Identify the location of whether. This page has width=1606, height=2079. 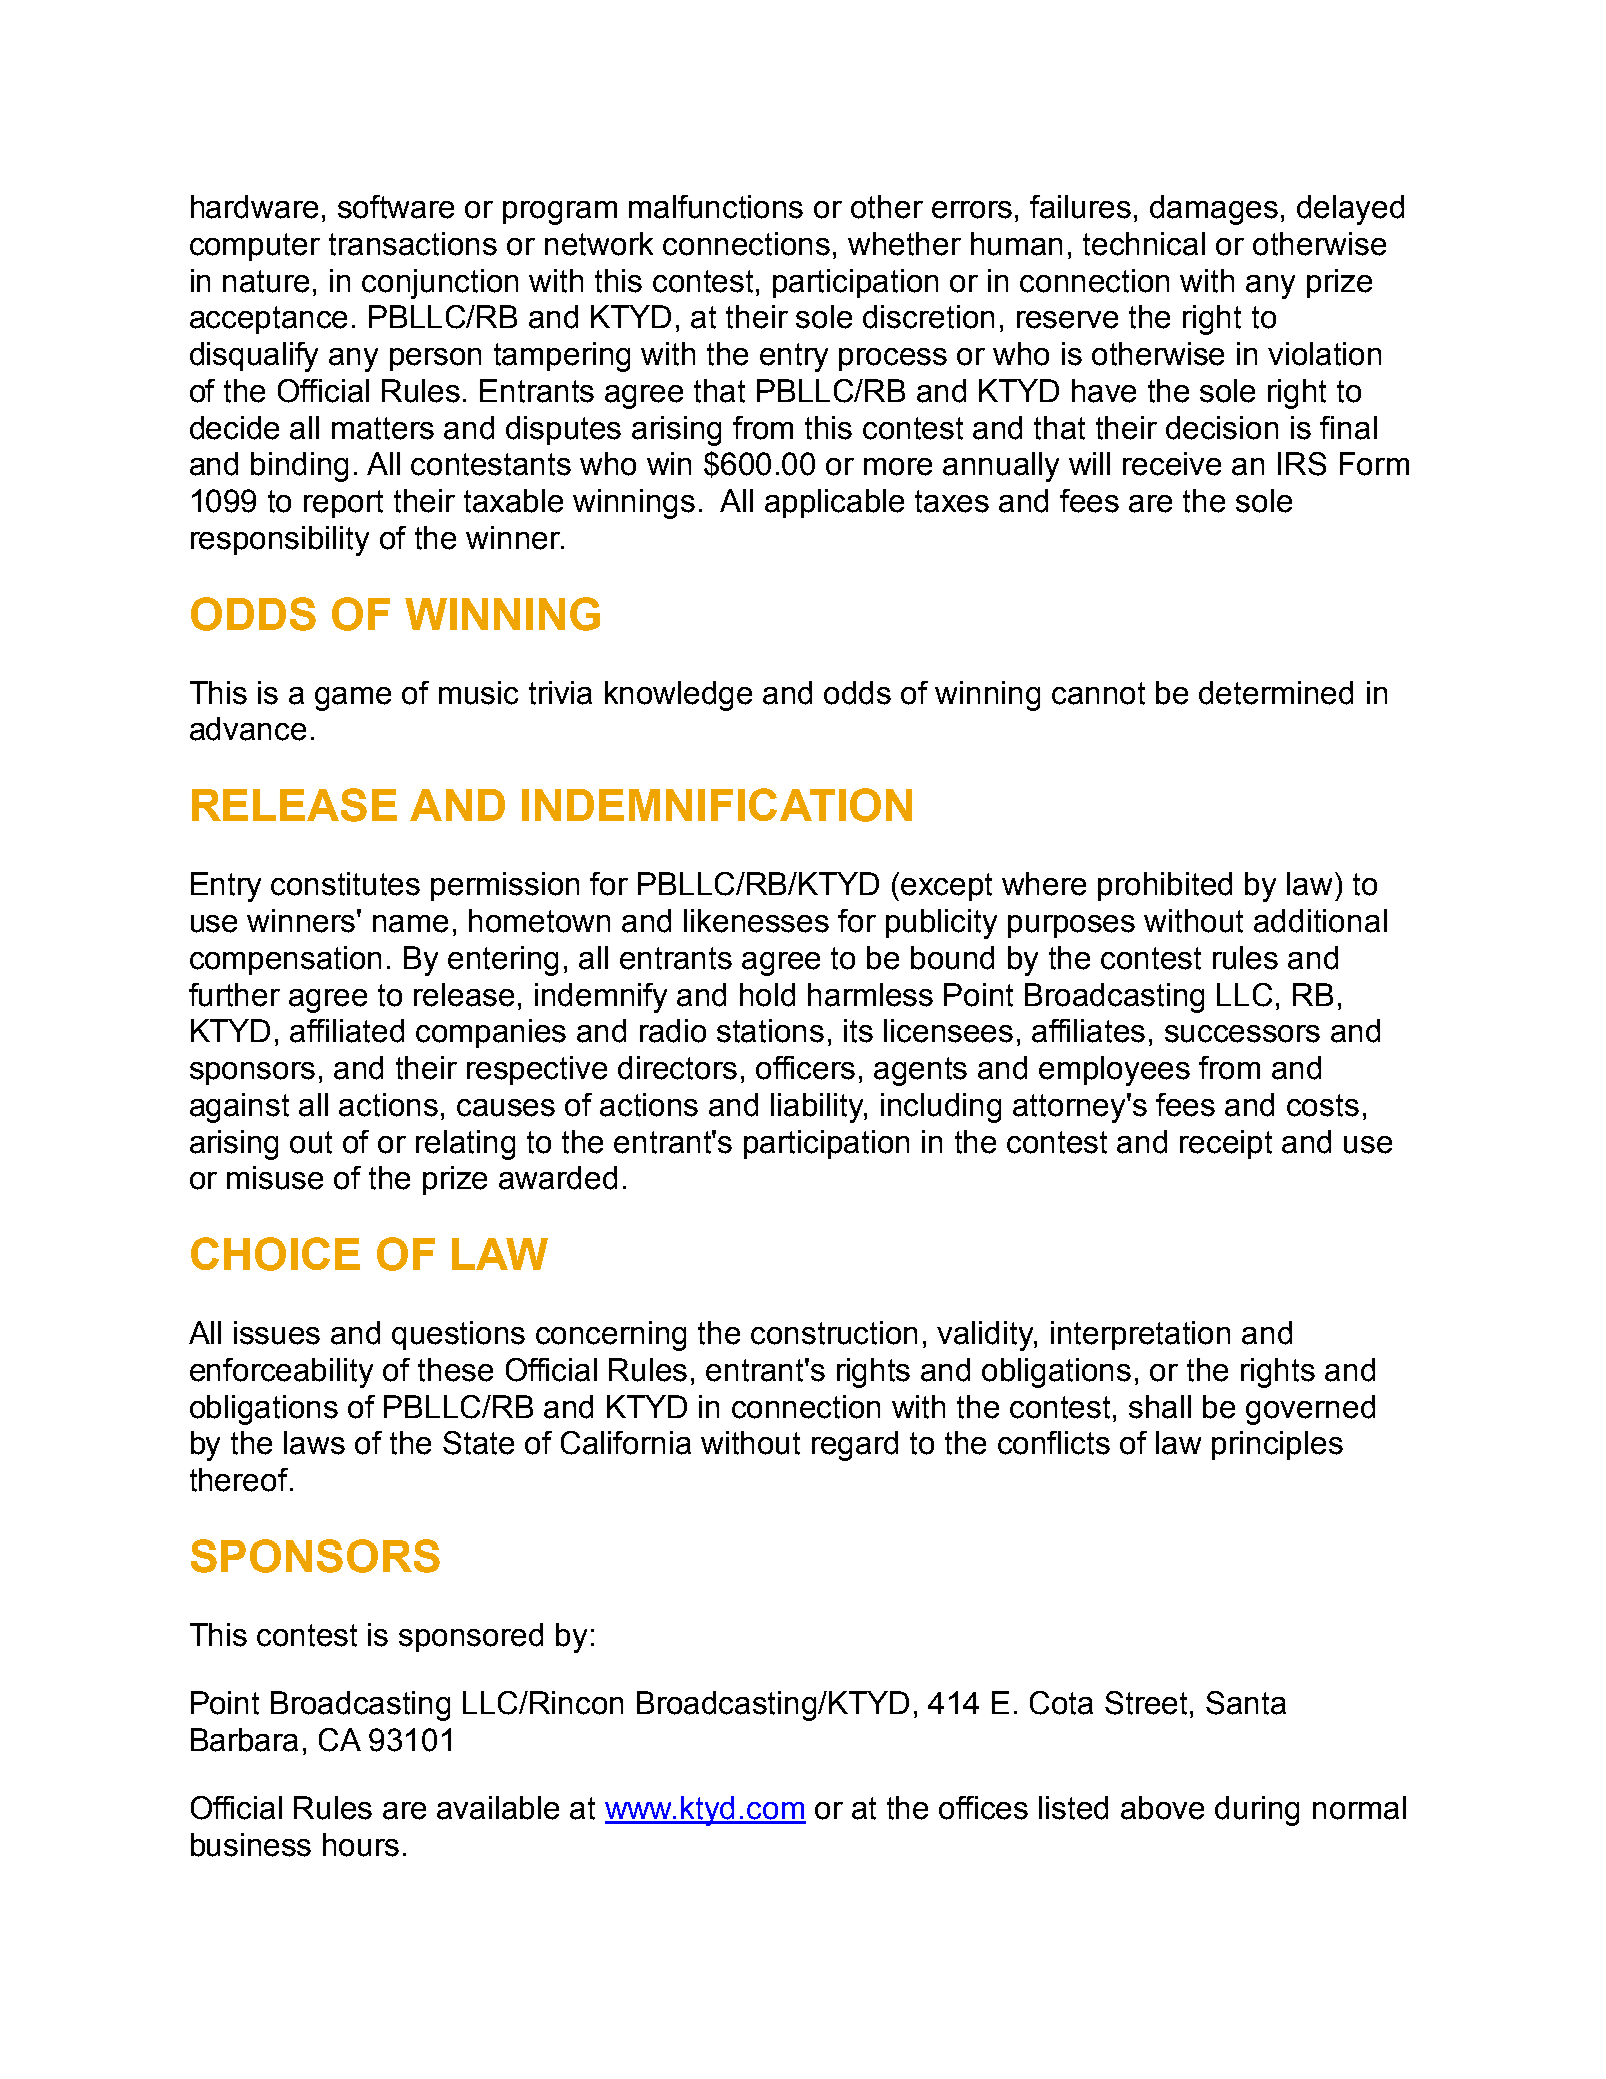
(904, 244).
